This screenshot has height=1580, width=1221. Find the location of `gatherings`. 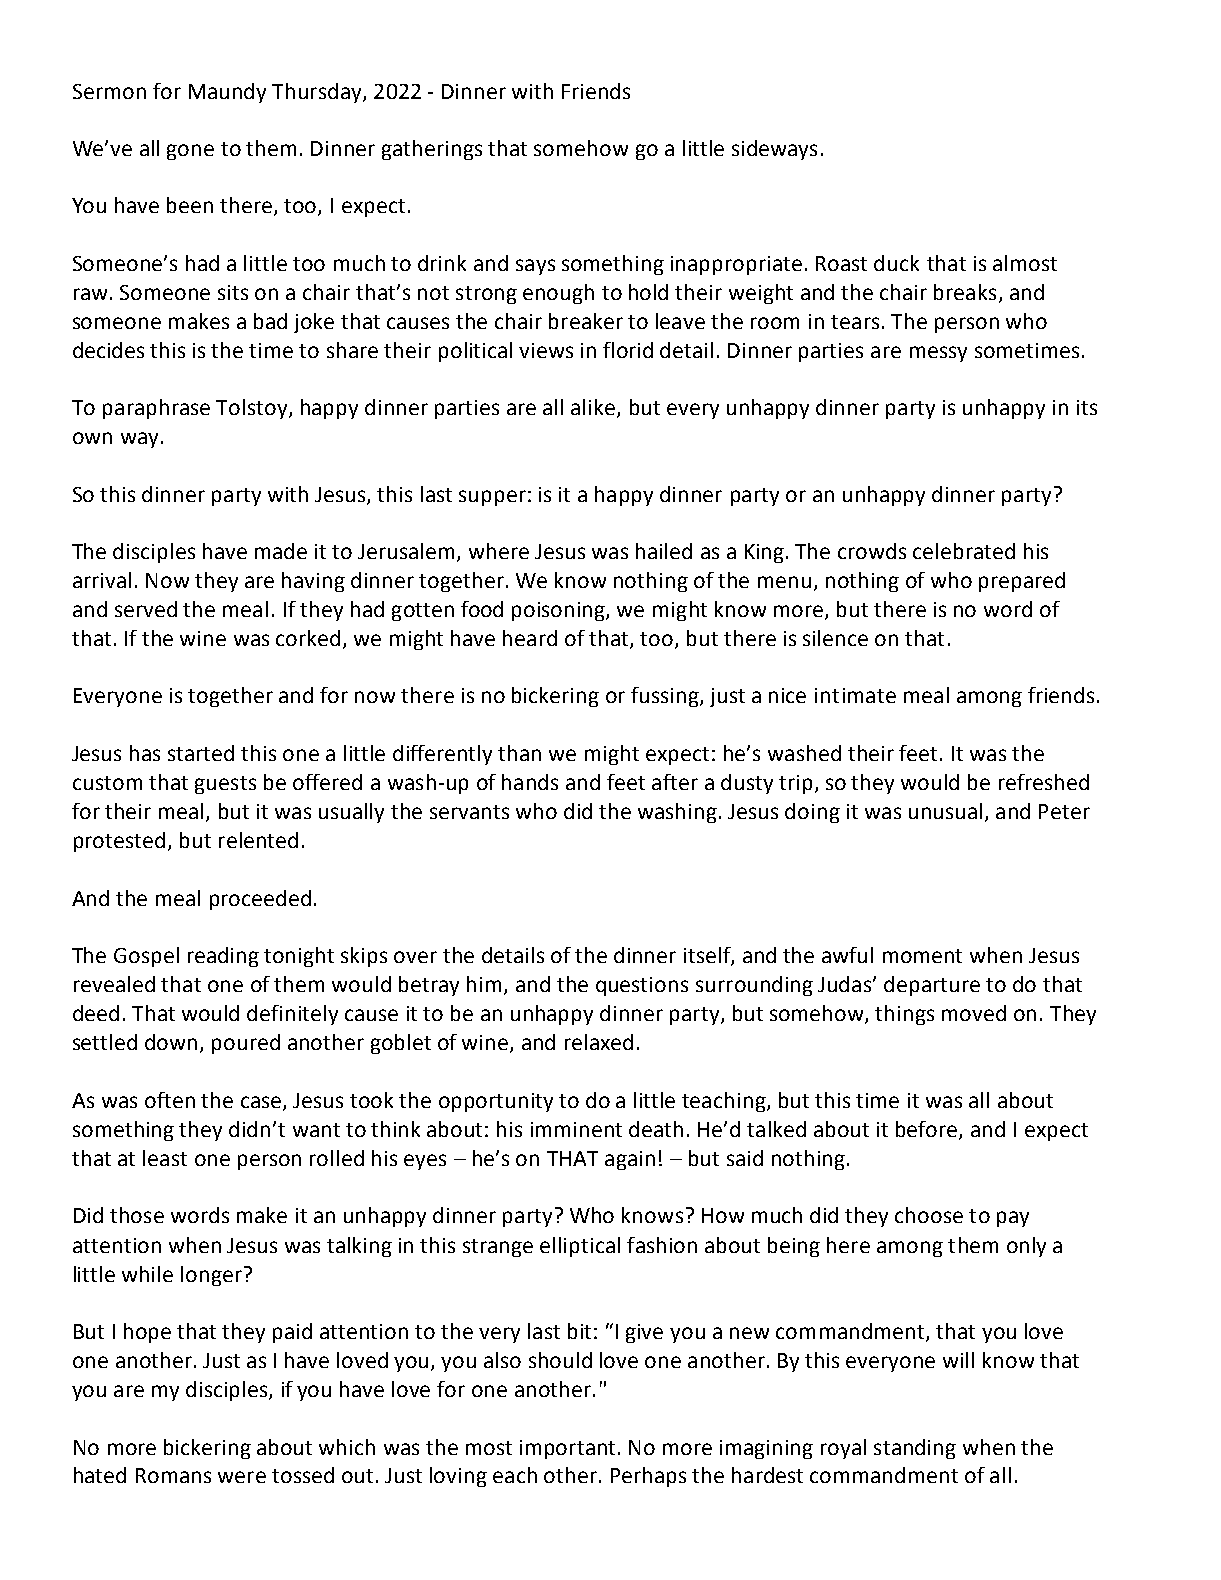

gatherings is located at coordinates (432, 150).
